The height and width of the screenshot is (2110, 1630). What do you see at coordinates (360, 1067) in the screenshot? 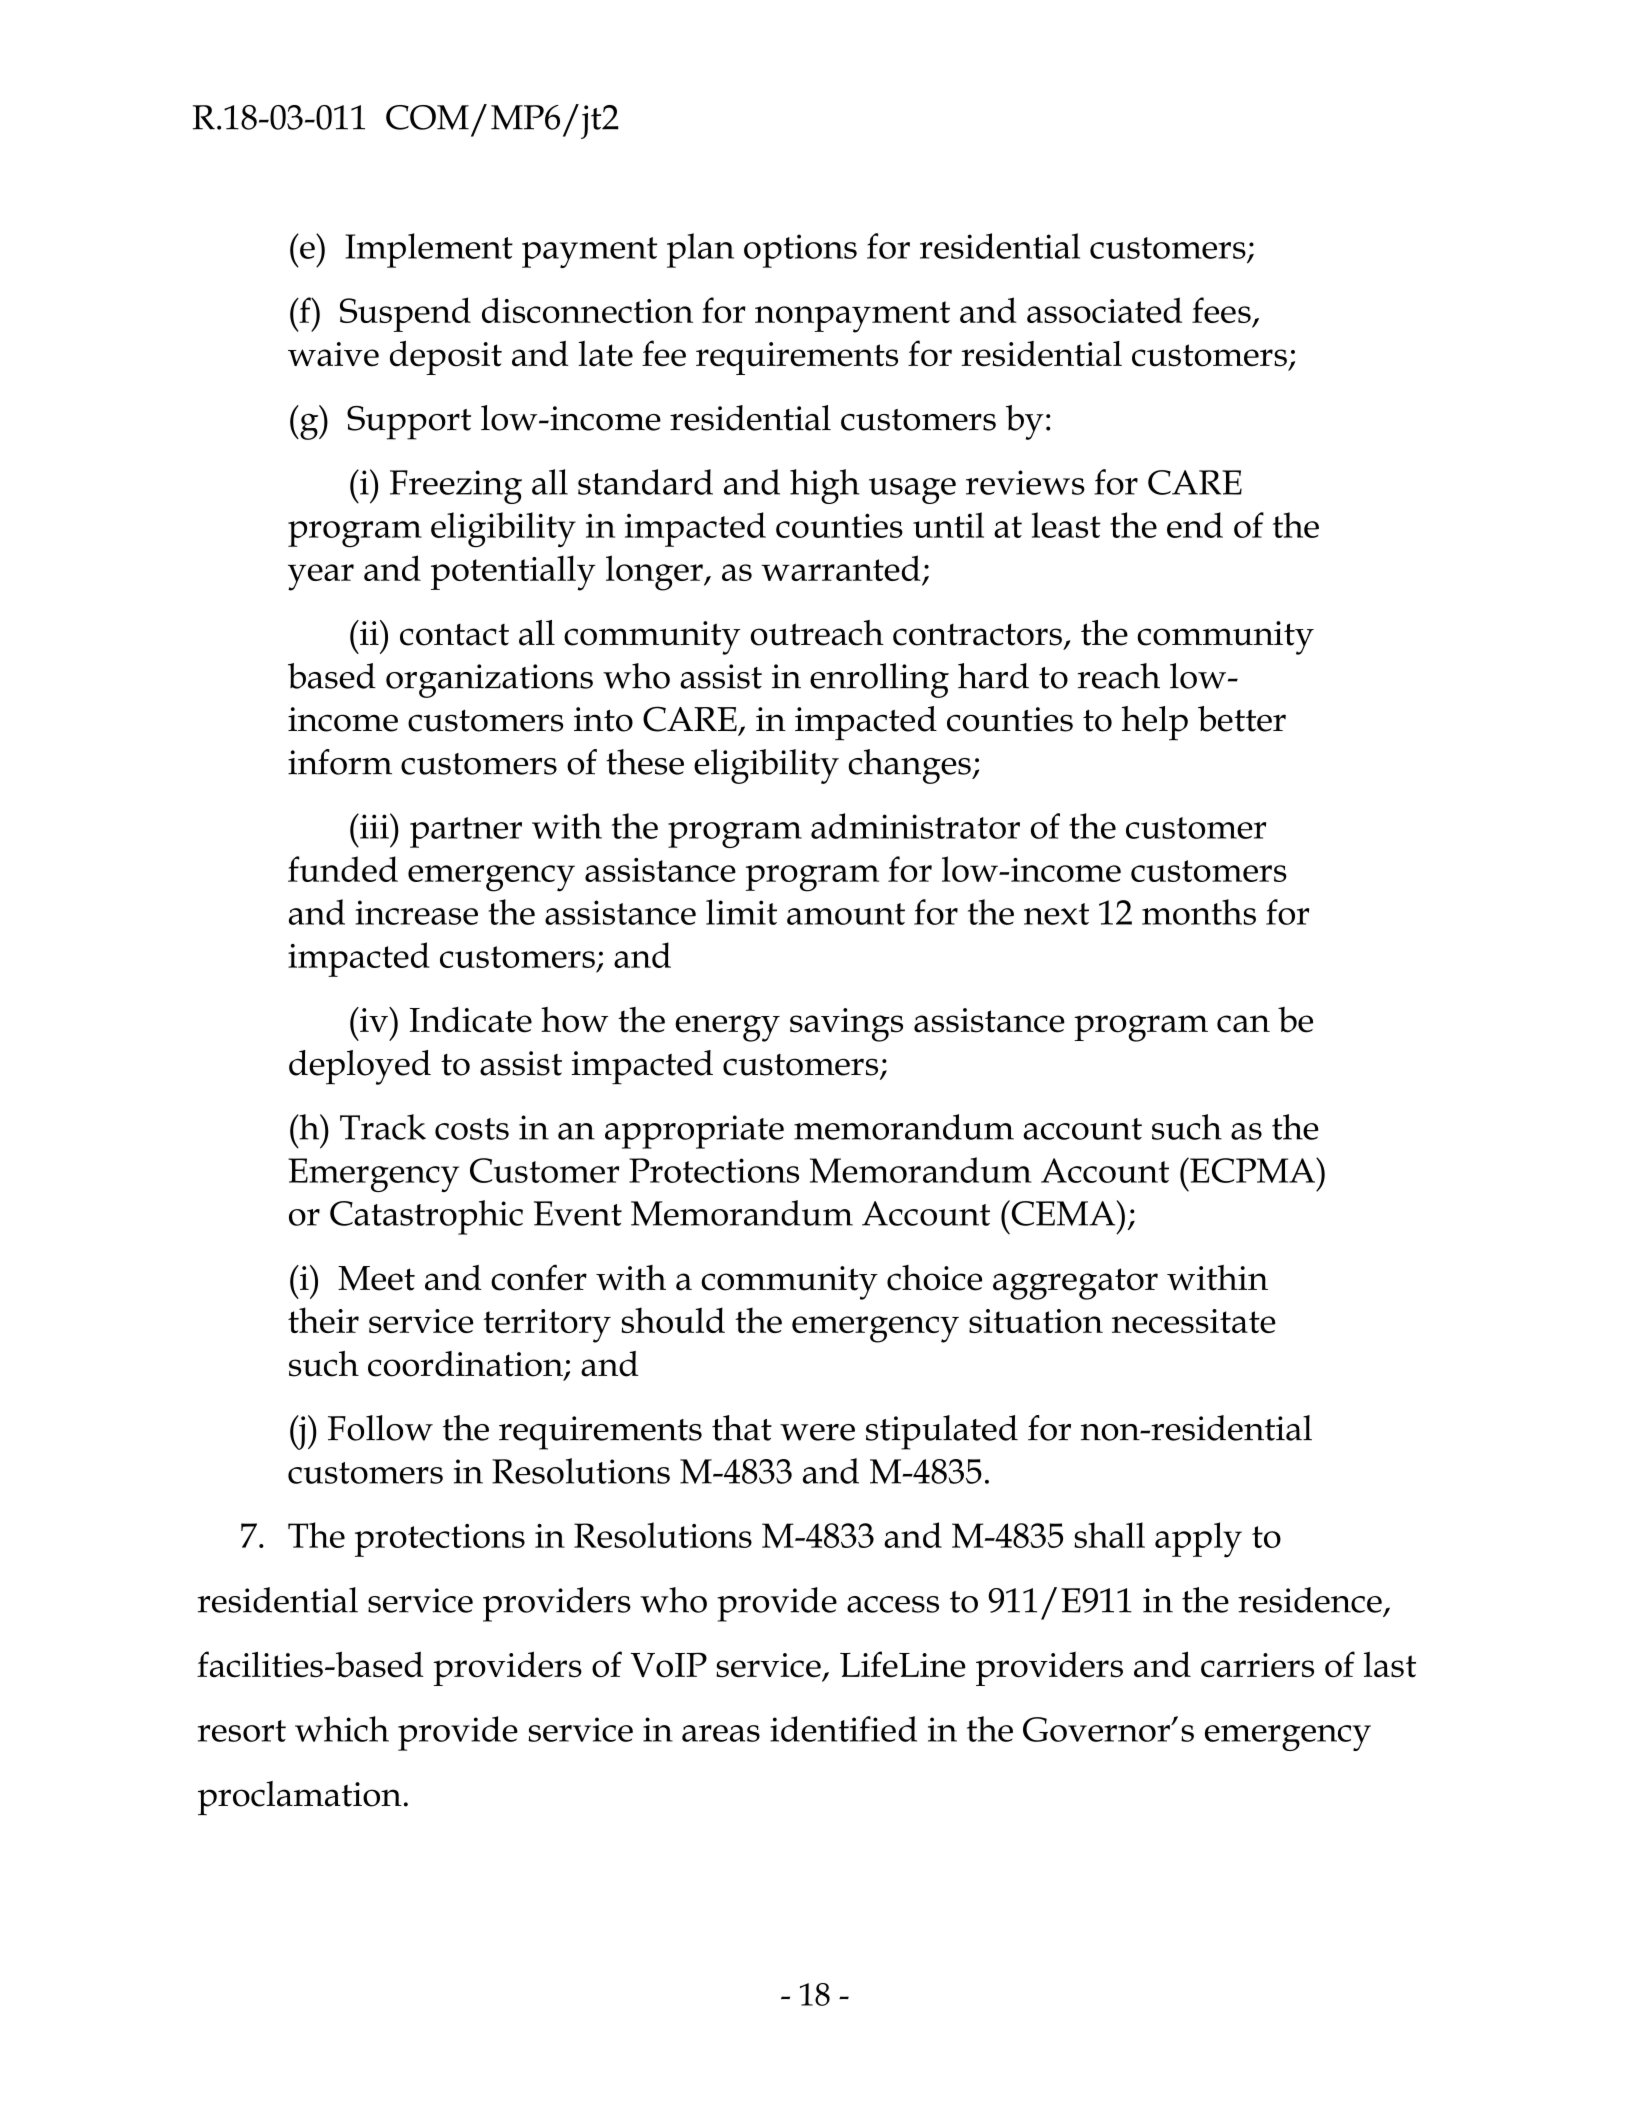
I see `deployed` at bounding box center [360, 1067].
